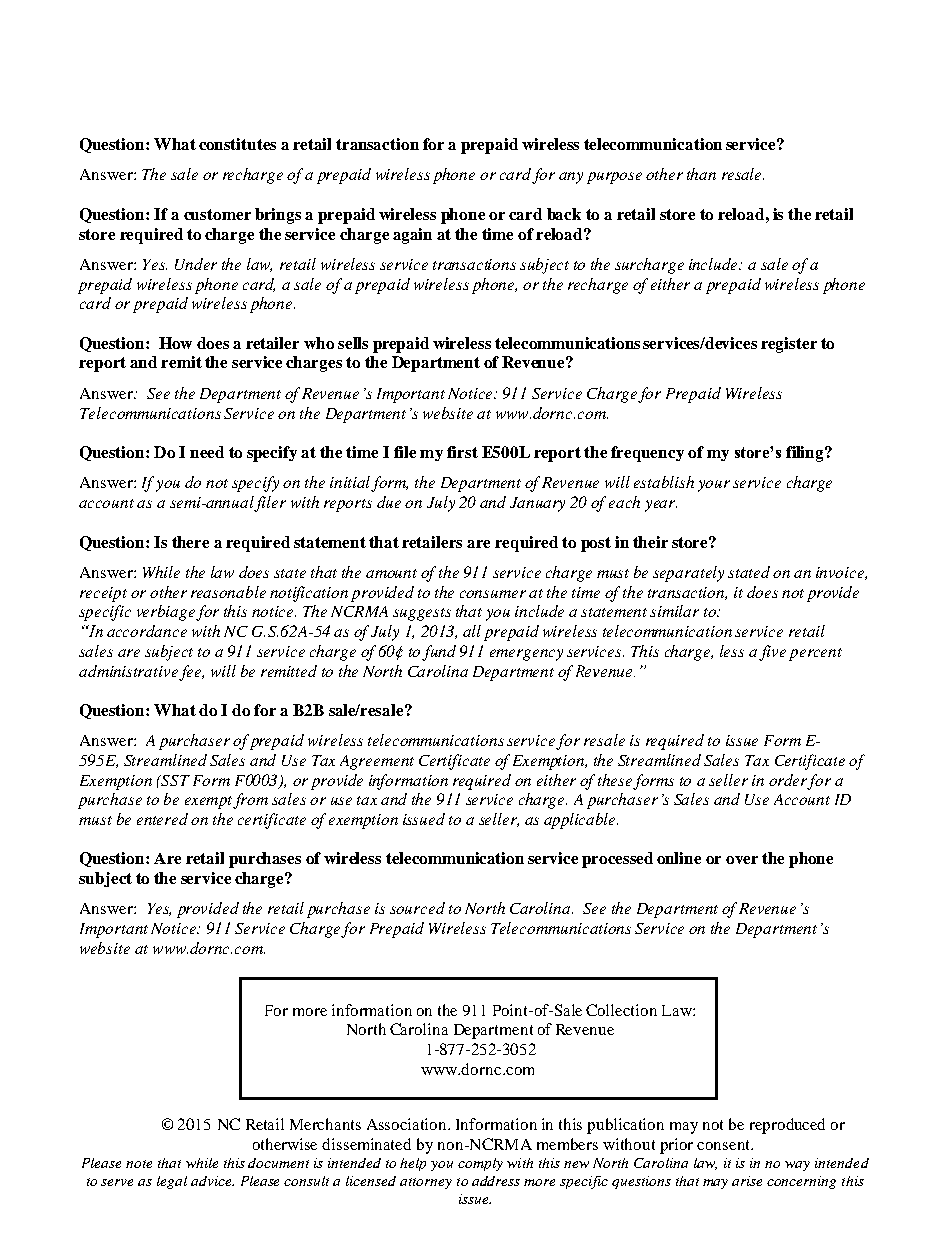 The height and width of the screenshot is (1233, 952). Describe the element at coordinates (701, 174) in the screenshot. I see `than` at that location.
